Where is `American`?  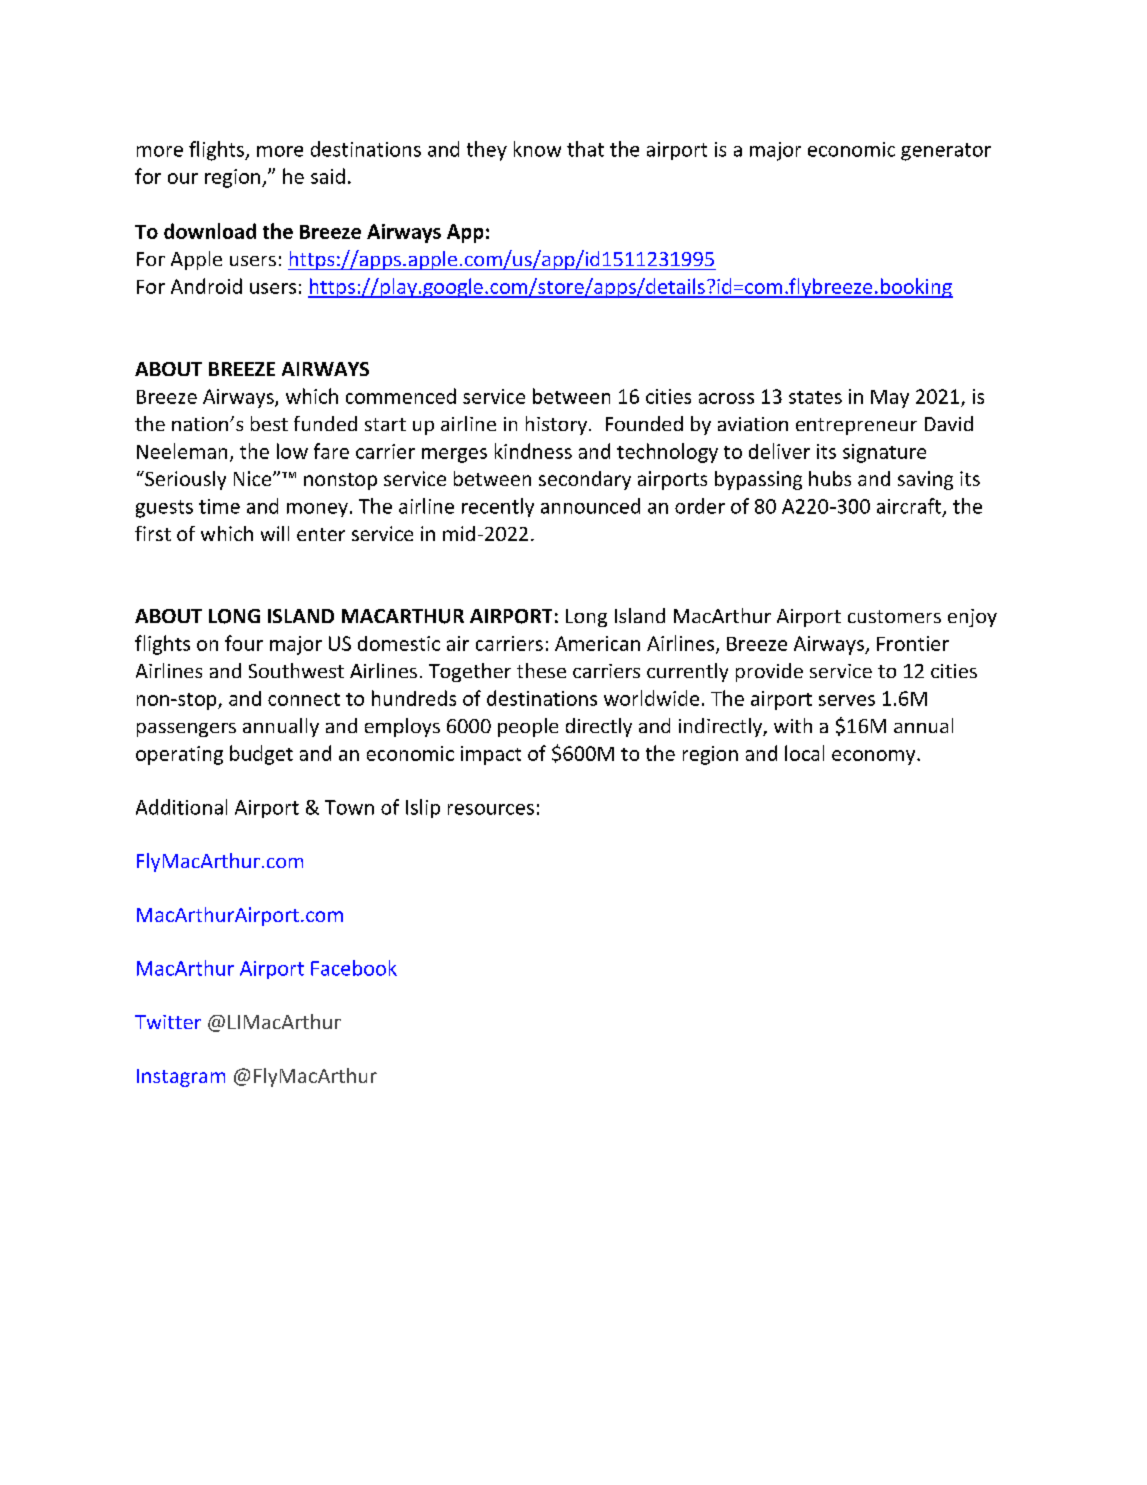
American is located at coordinates (597, 643).
